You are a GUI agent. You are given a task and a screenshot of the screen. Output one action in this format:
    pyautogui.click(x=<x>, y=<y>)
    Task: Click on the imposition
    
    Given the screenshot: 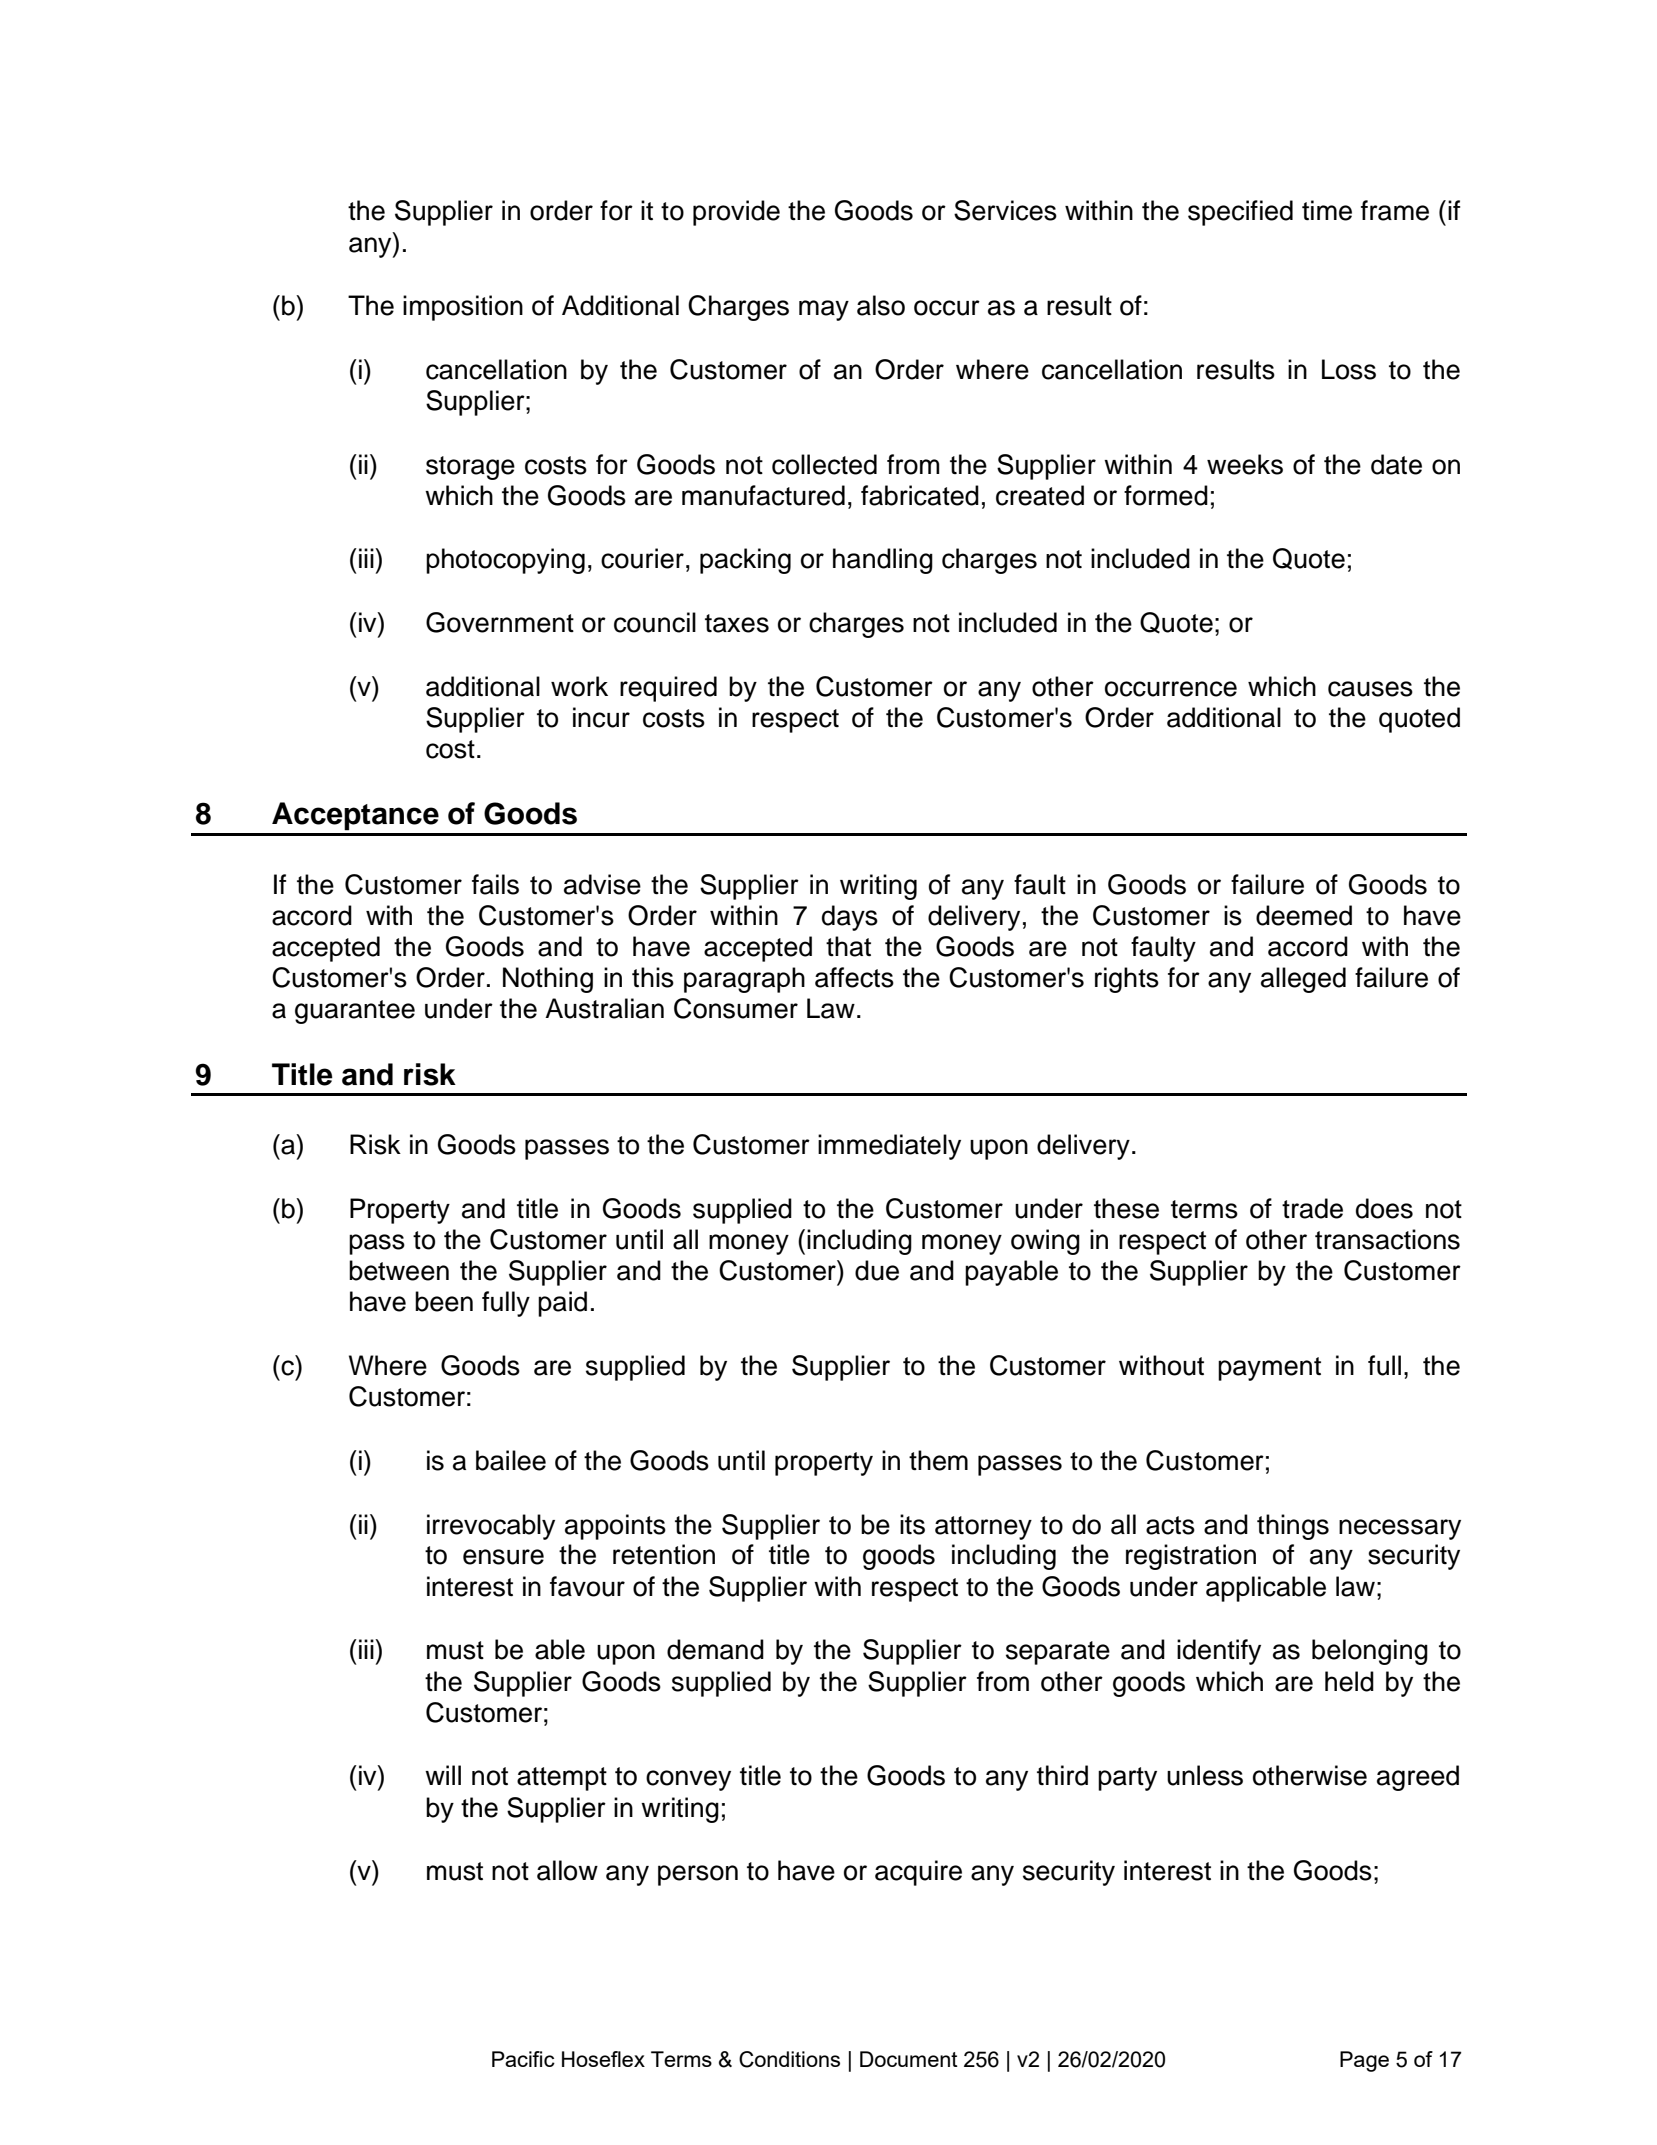 What is the action you would take?
    pyautogui.click(x=463, y=308)
